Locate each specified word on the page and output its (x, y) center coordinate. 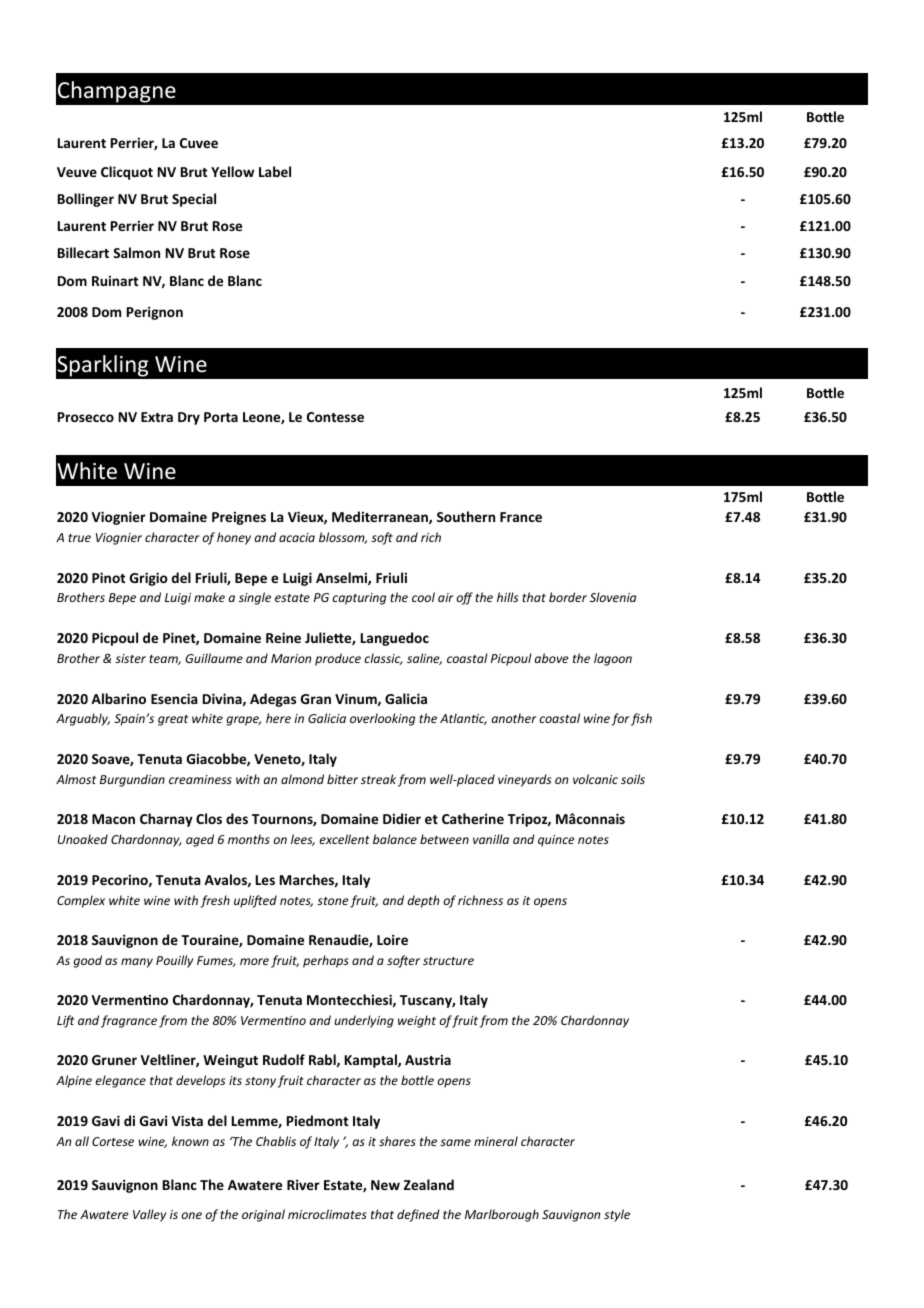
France (521, 517)
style (617, 1215)
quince (556, 841)
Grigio (149, 579)
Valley (149, 1215)
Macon (113, 819)
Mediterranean (381, 517)
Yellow (232, 171)
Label (275, 171)
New (385, 1185)
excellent (345, 839)
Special (194, 200)
